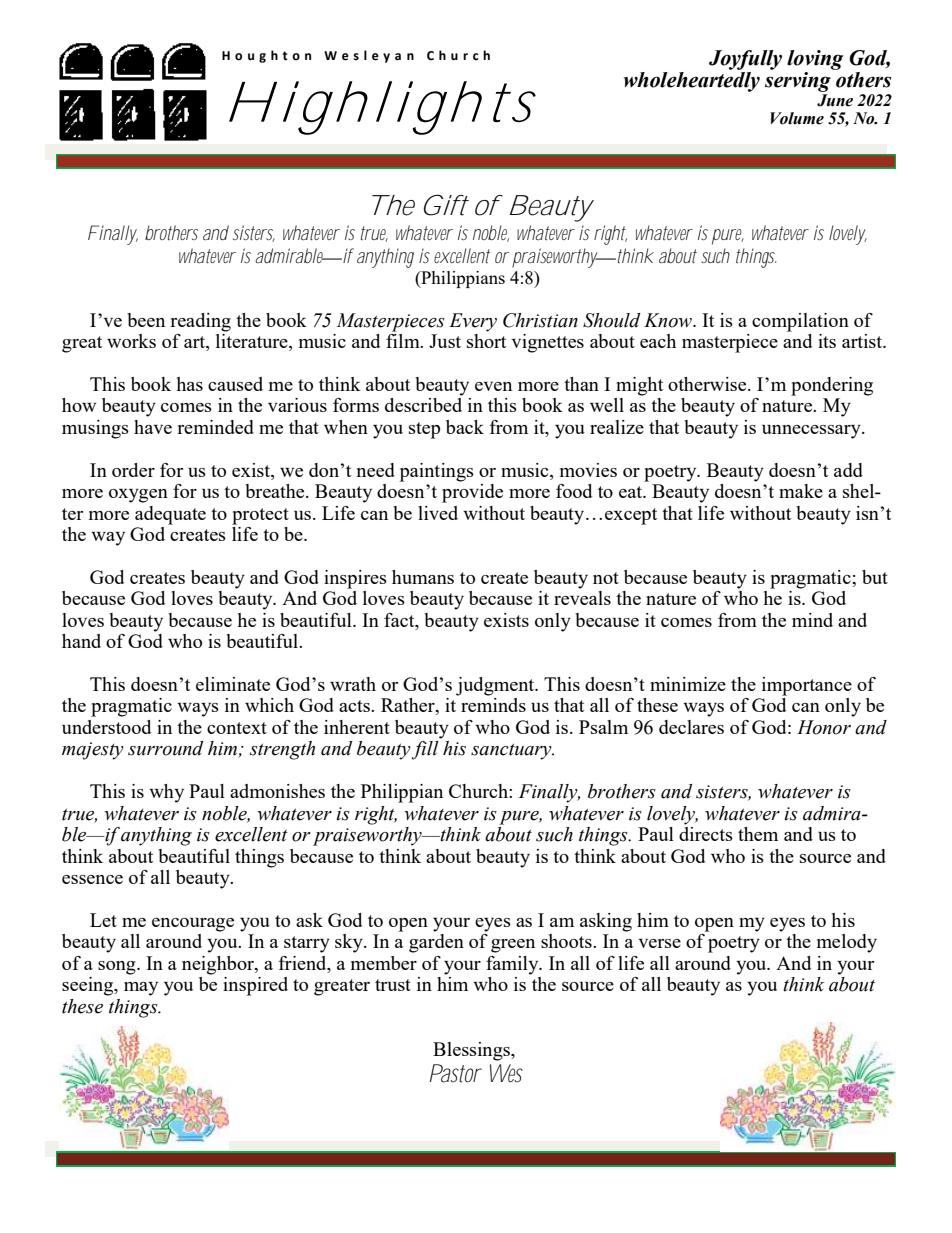  I want to click on Blessings, so click(472, 1051).
